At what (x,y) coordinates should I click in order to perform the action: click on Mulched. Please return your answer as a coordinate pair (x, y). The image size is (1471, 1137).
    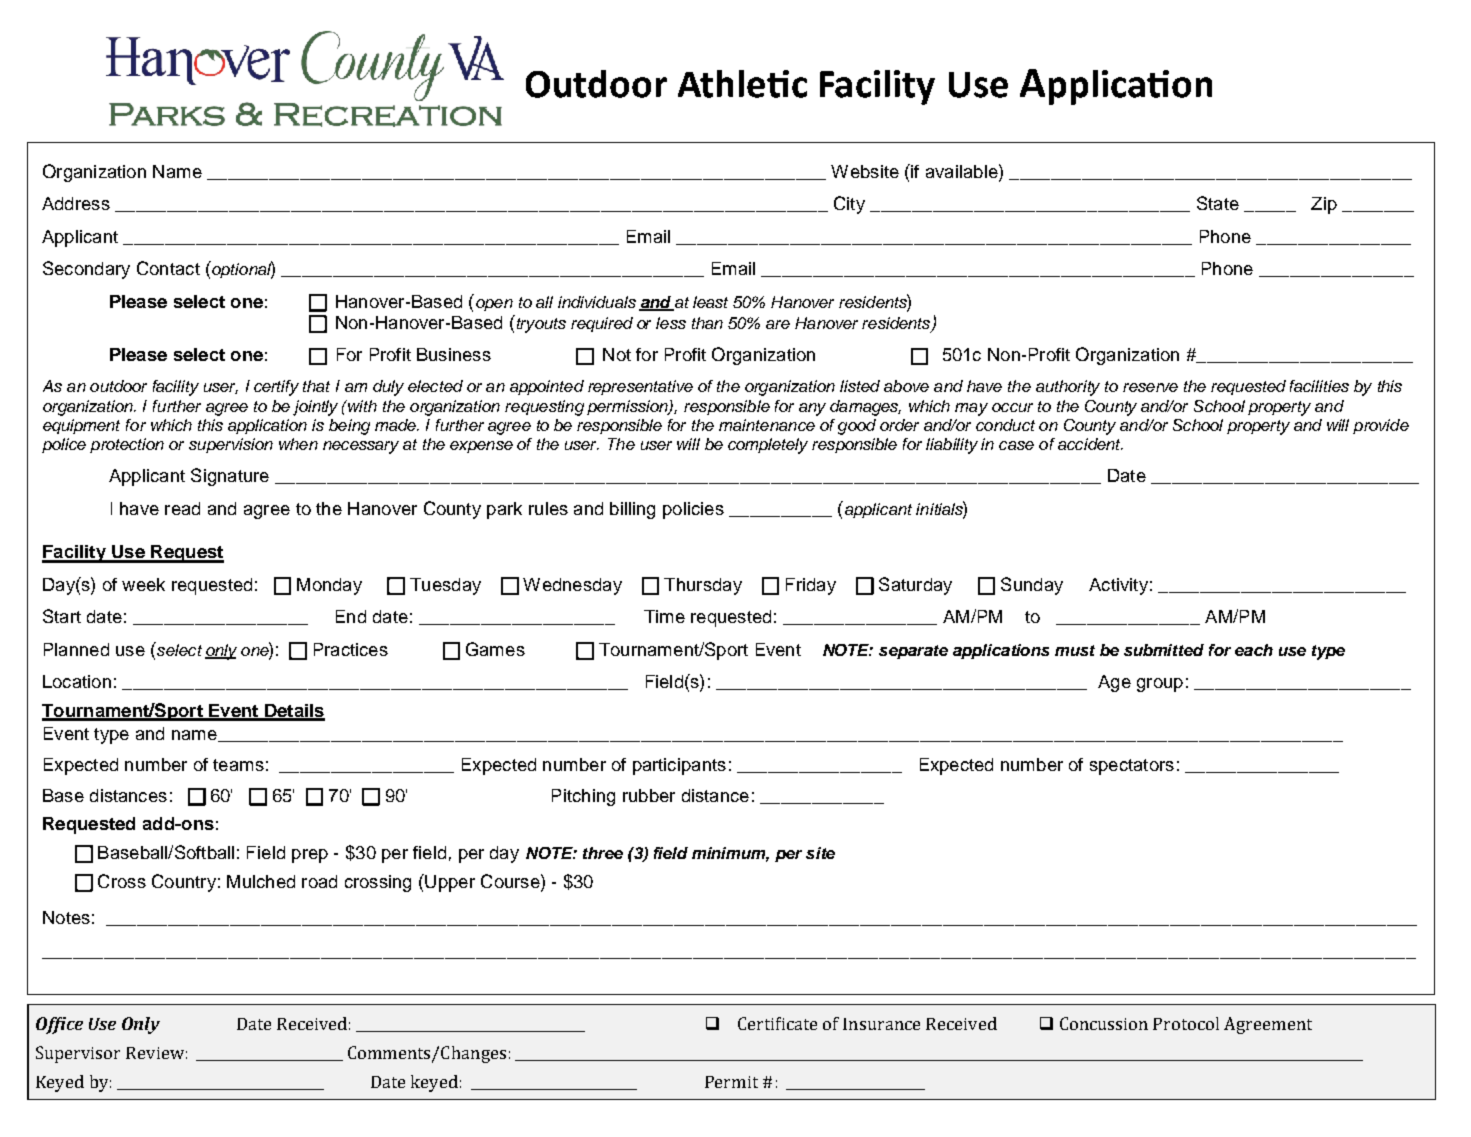
    Looking at the image, I should click on (261, 881).
